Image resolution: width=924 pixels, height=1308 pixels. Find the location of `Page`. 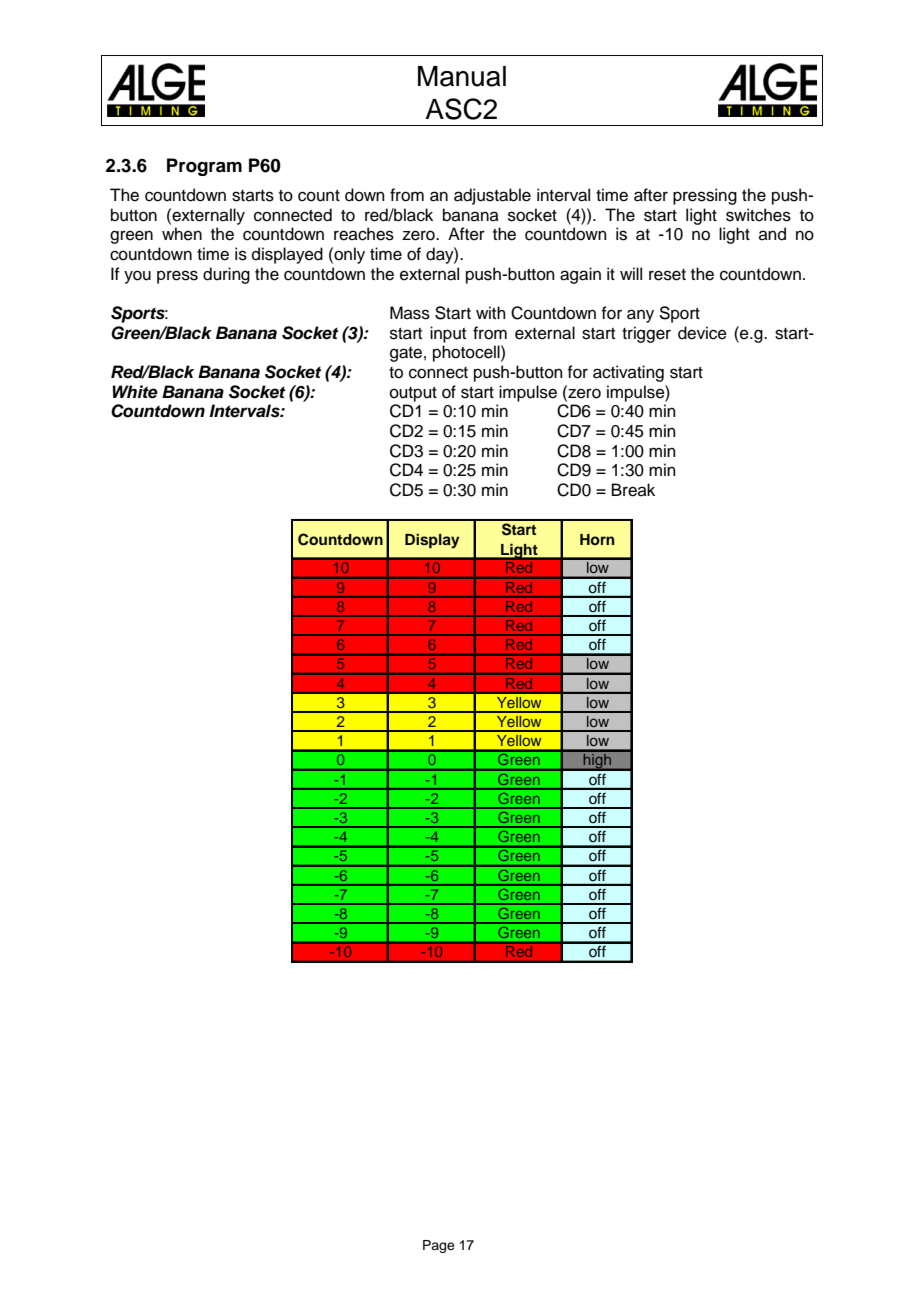

Page is located at coordinates (439, 1246).
